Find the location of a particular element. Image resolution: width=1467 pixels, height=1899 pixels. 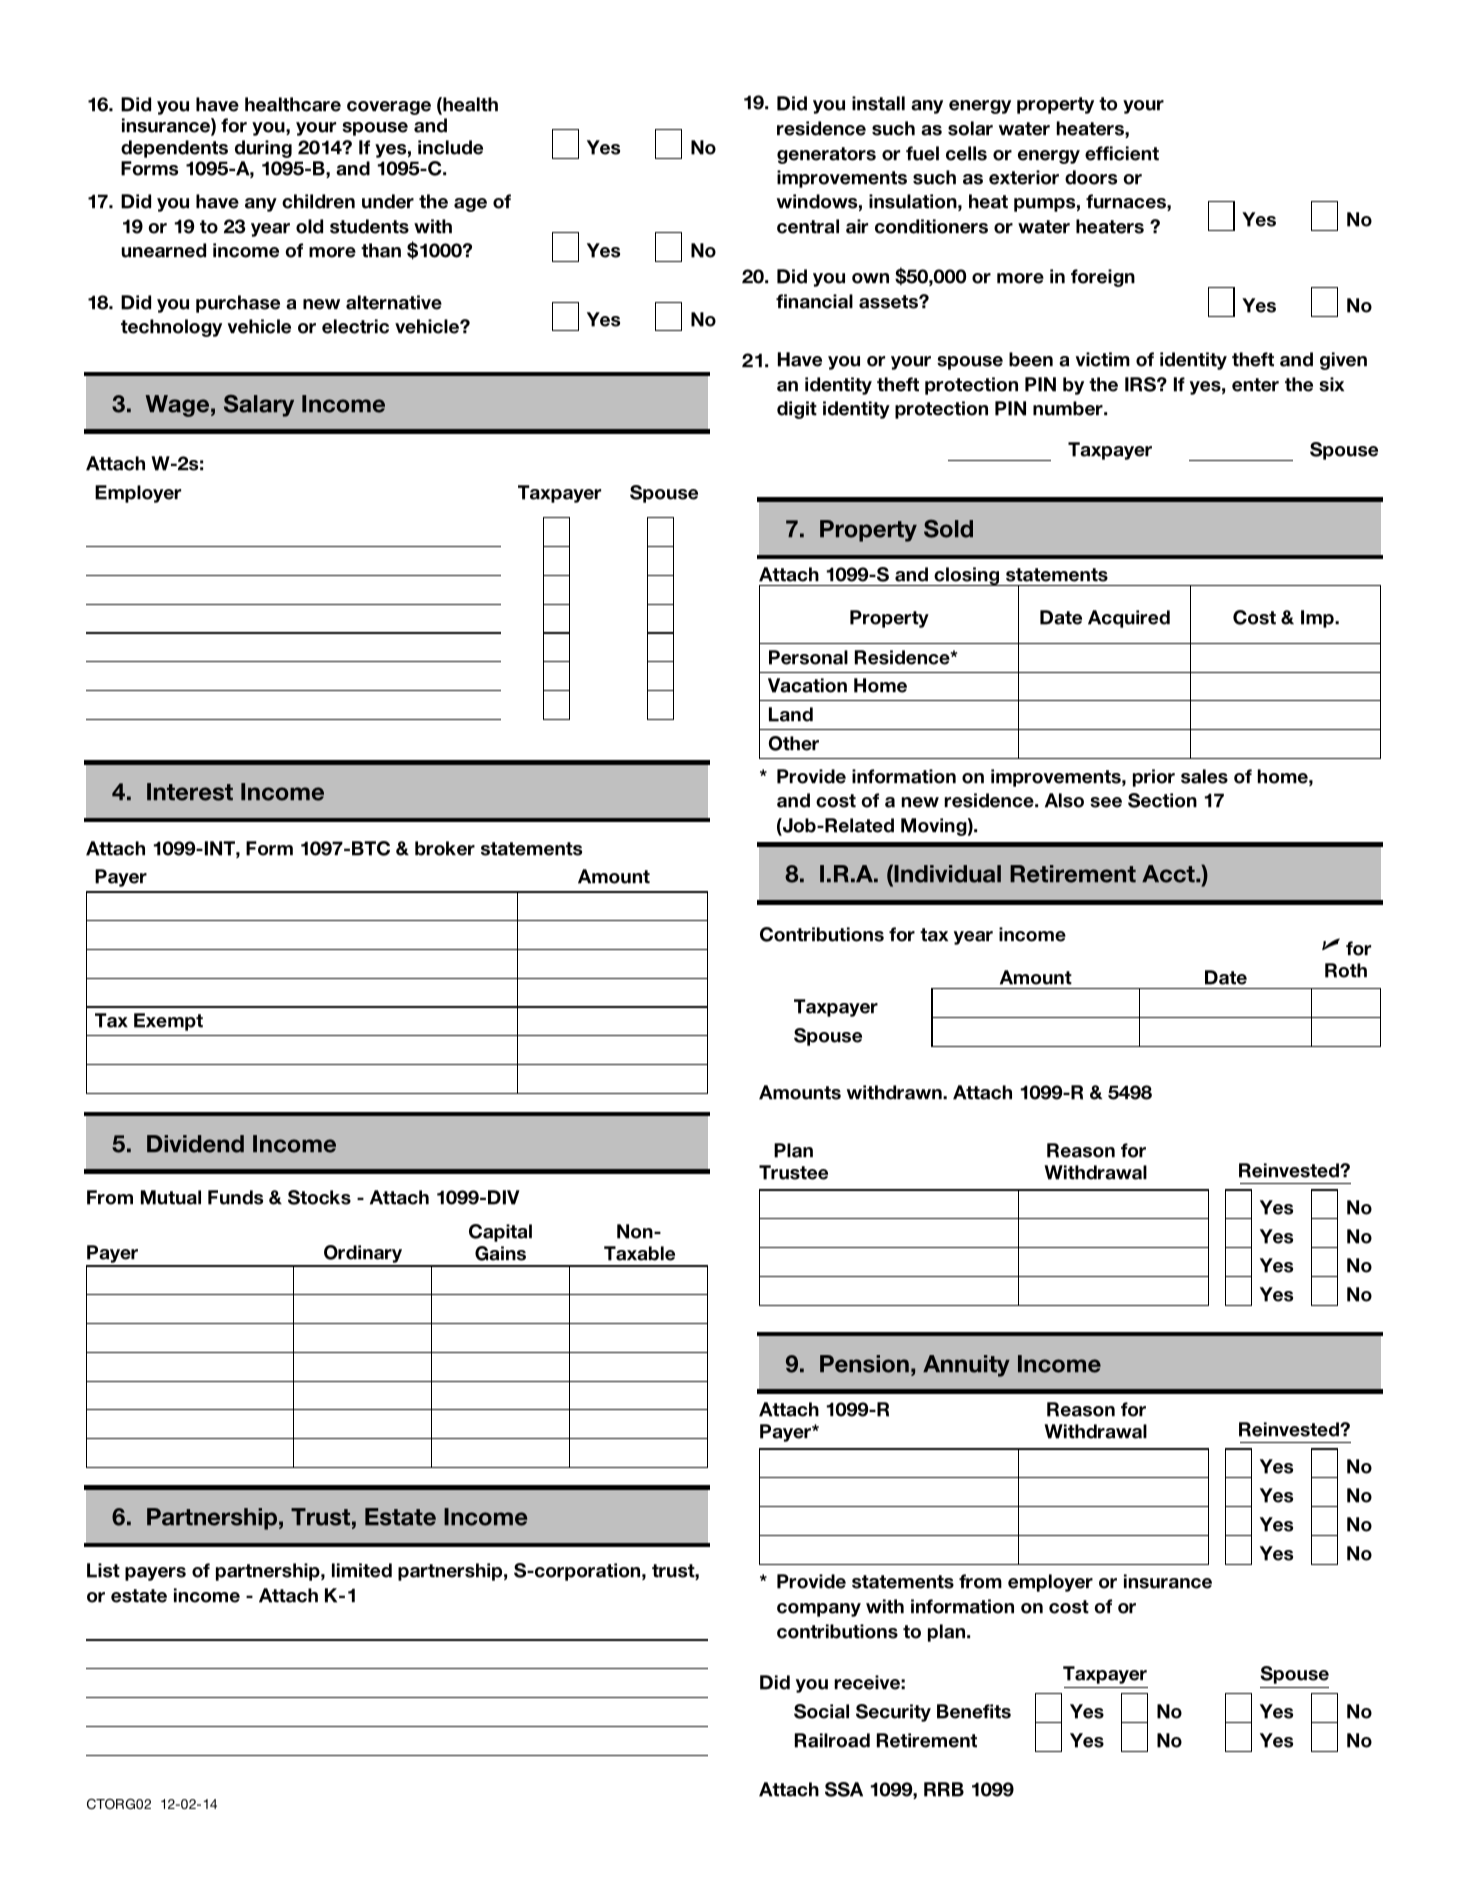

limited is located at coordinates (362, 1570).
